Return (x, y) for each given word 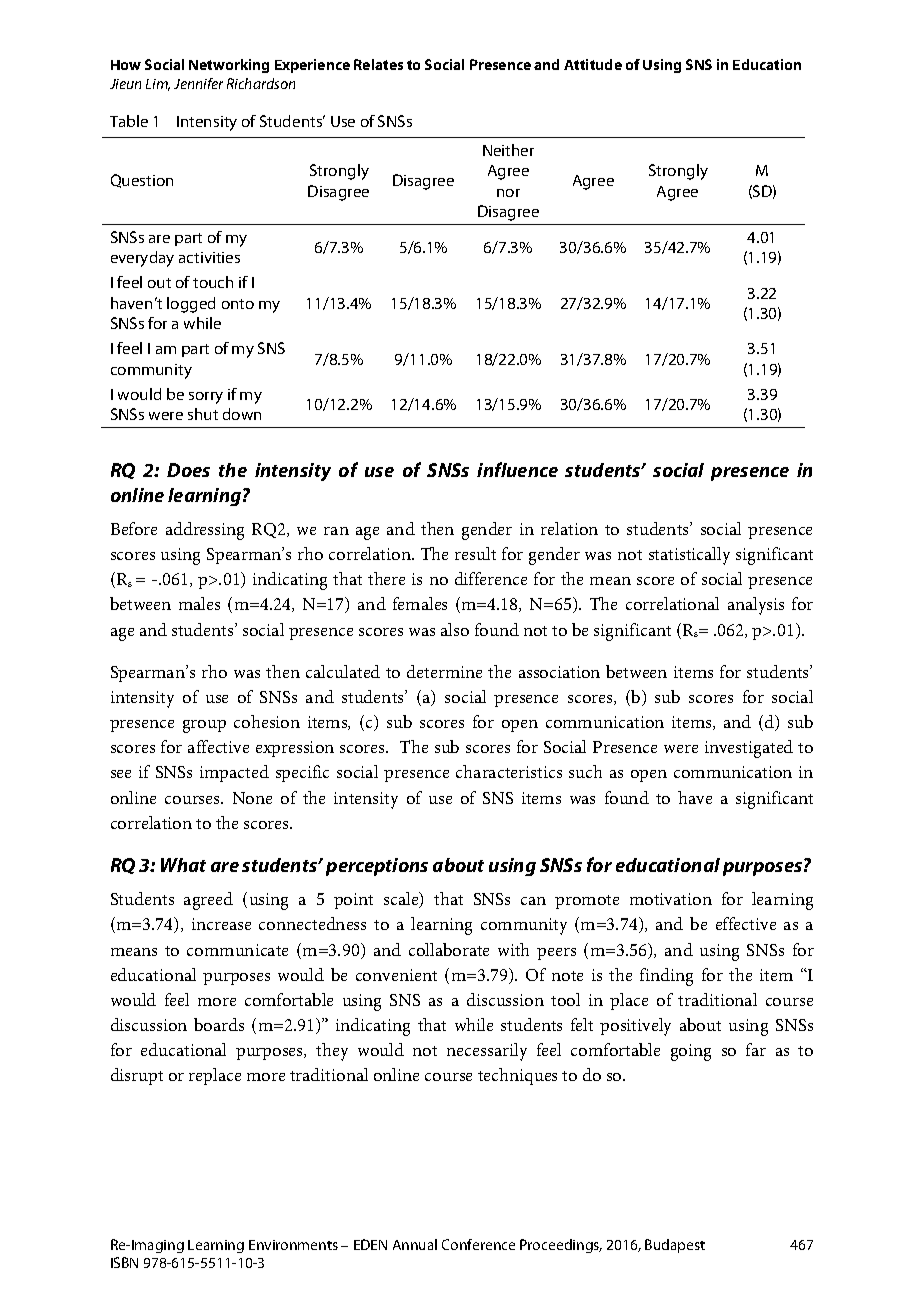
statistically (689, 556)
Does (188, 470)
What (183, 865)
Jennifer (198, 83)
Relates (378, 64)
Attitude (593, 64)
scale (402, 900)
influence (517, 469)
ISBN (124, 1262)
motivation (671, 899)
